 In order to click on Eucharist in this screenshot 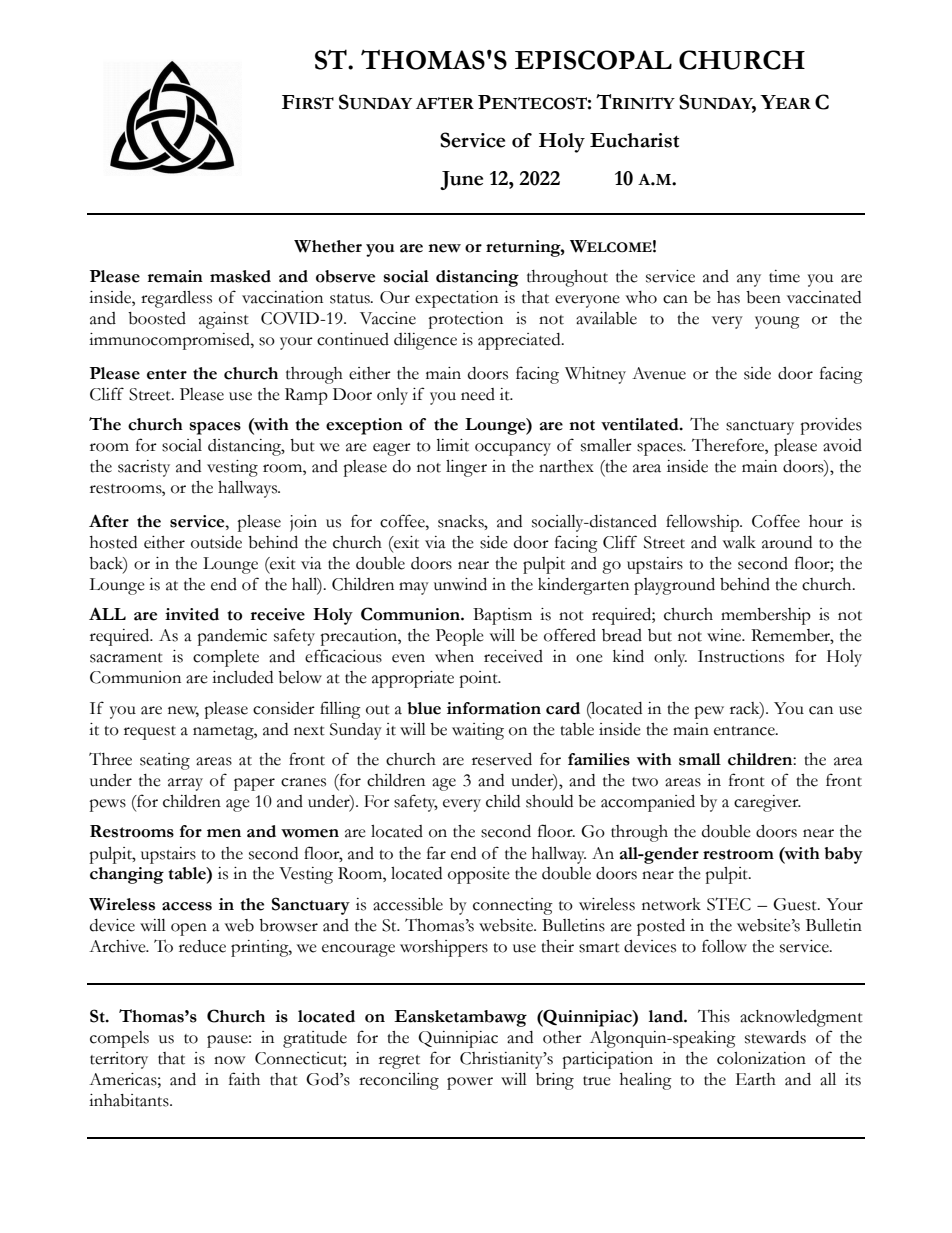, I will do `click(634, 140)`.
